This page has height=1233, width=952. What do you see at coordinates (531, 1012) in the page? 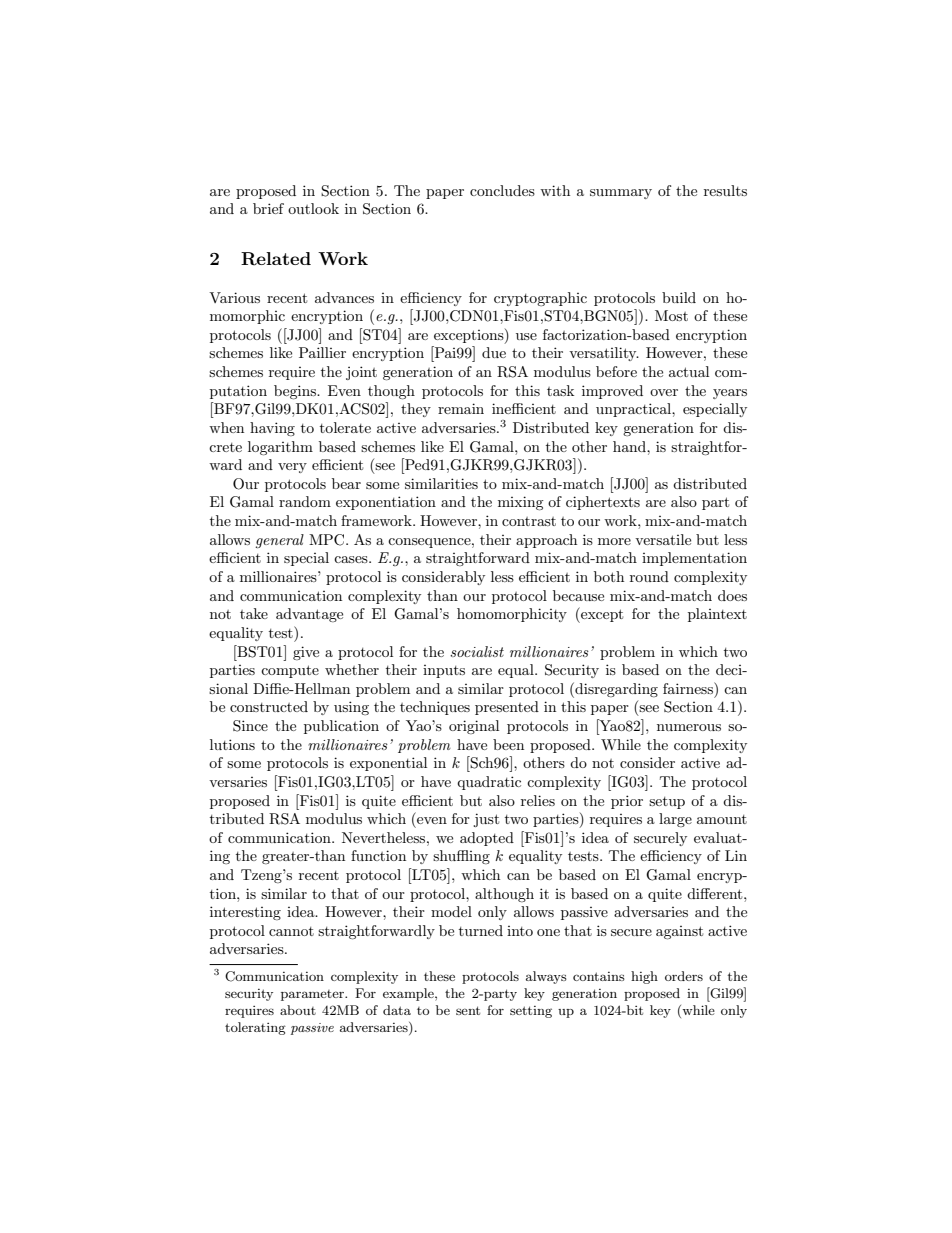
I see `setting` at bounding box center [531, 1012].
